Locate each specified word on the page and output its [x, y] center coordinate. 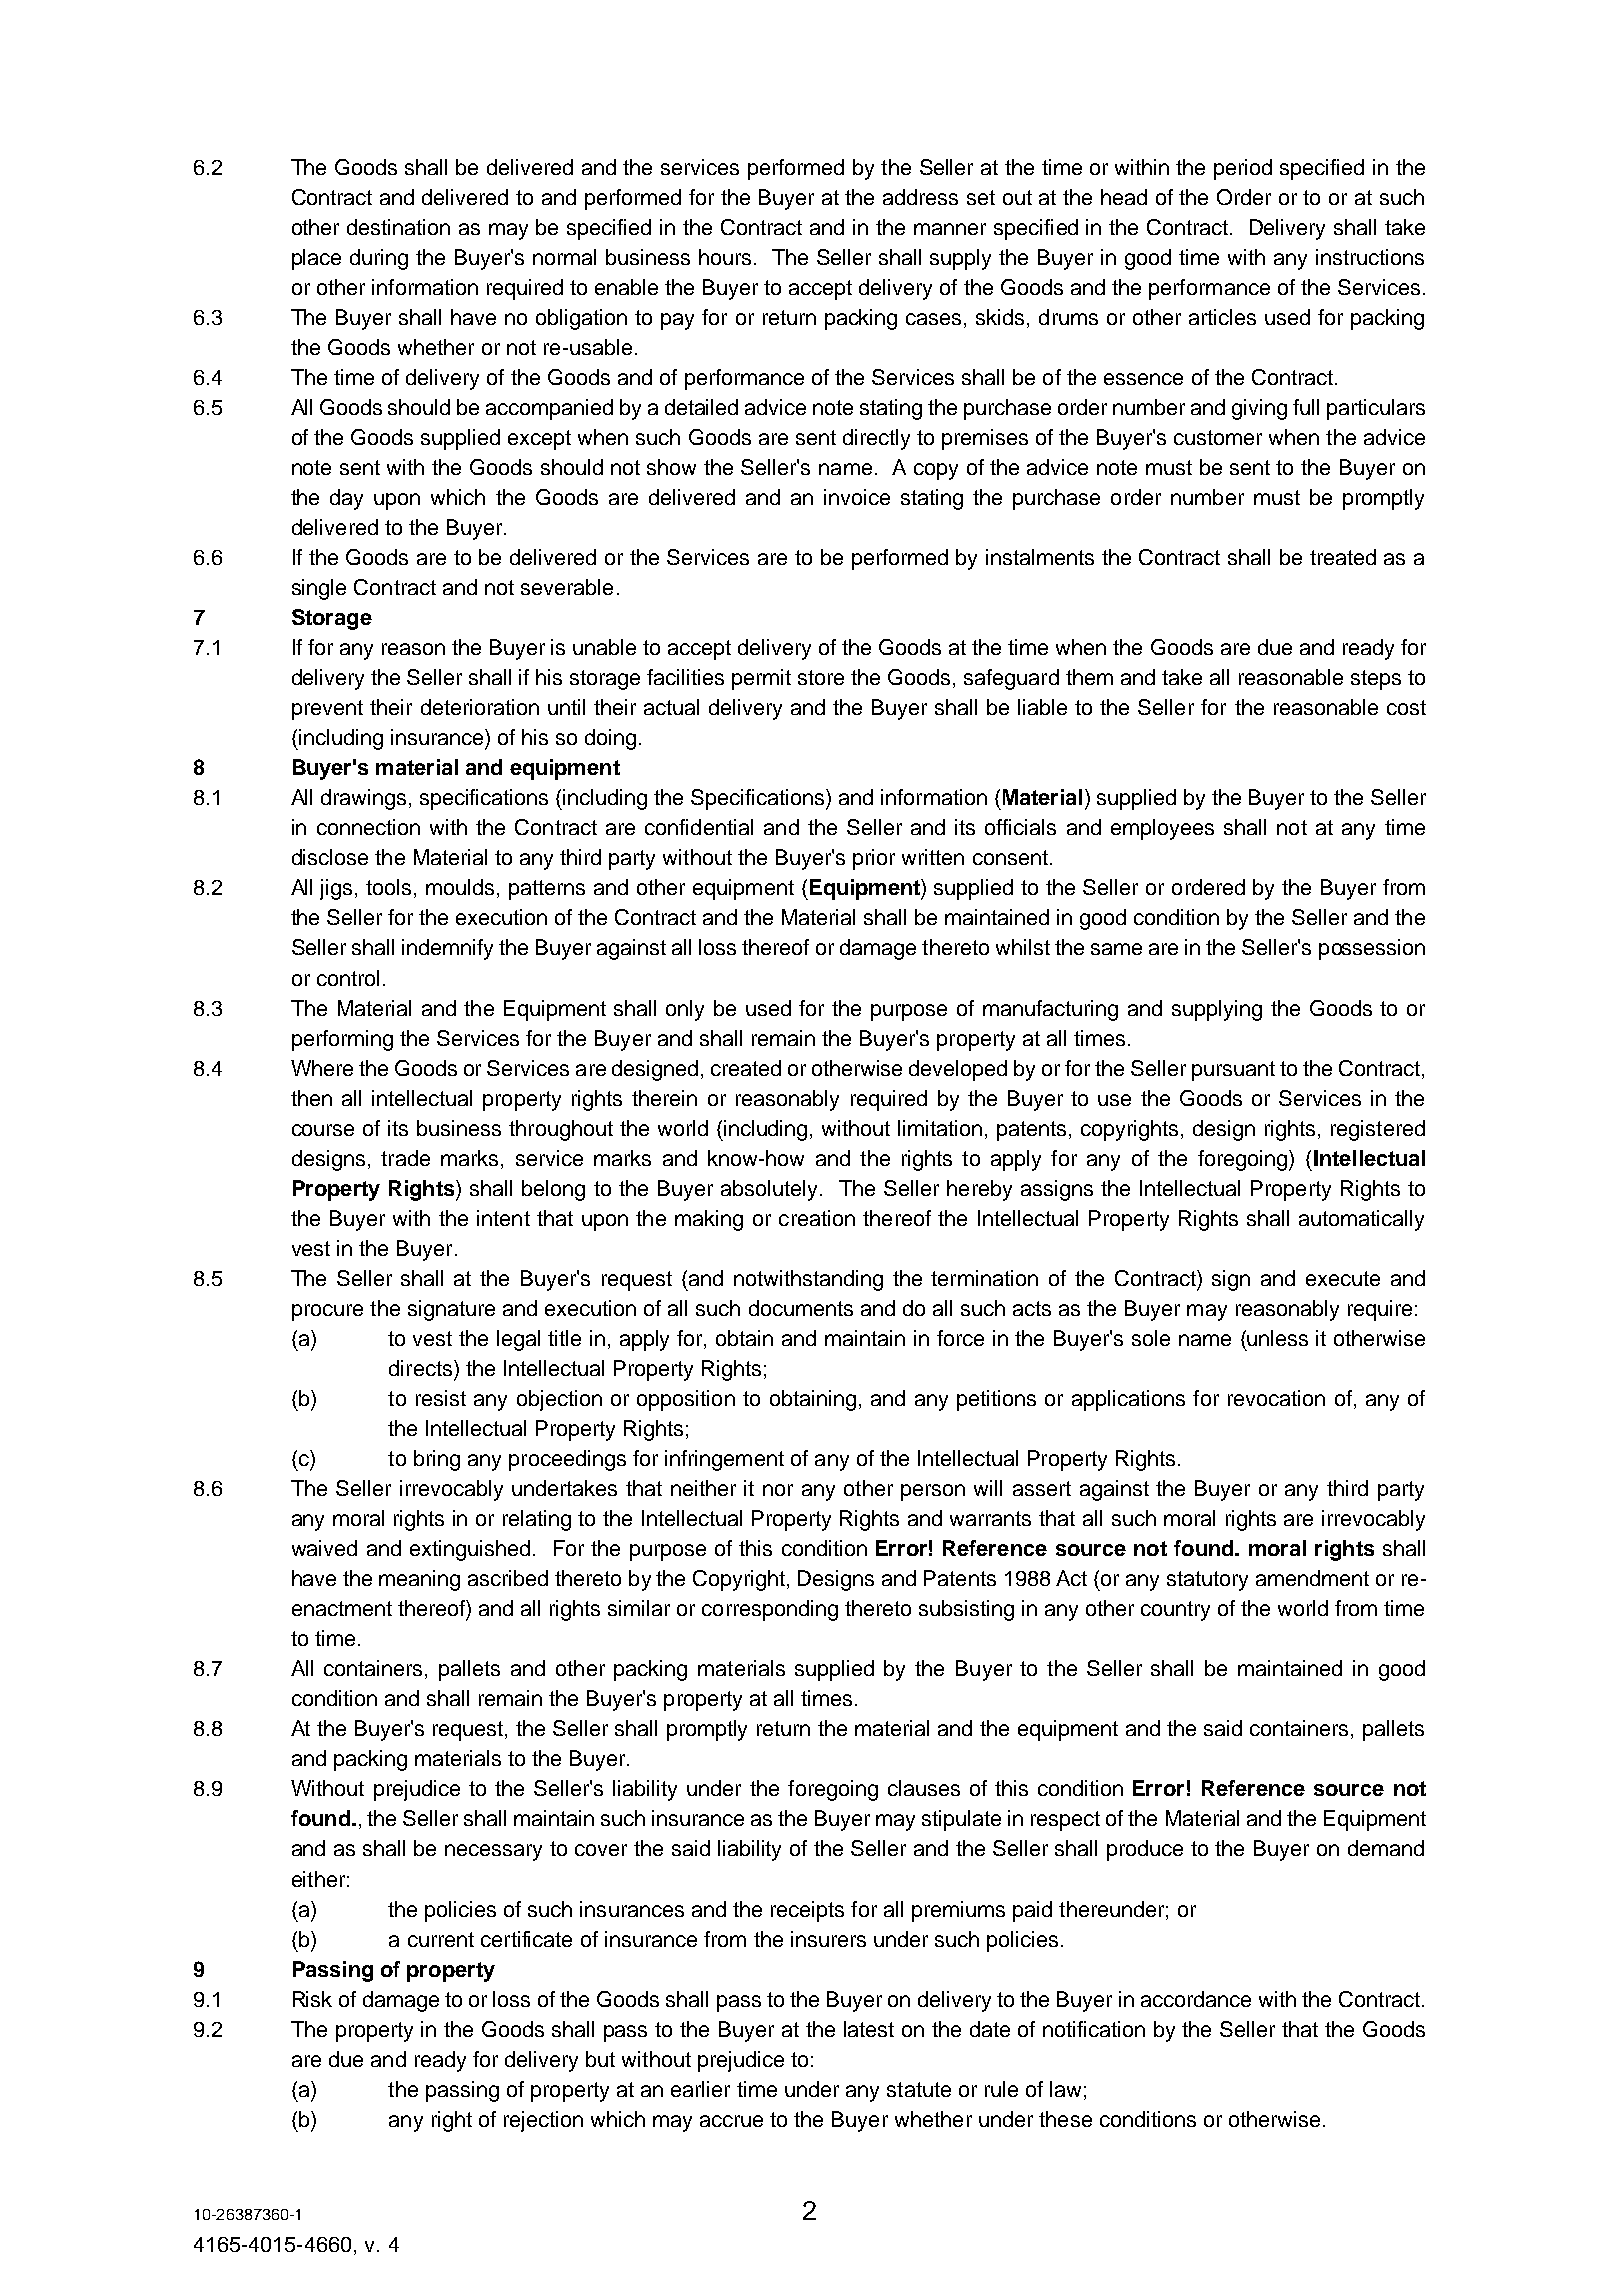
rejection [543, 2121]
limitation [940, 1128]
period [1243, 169]
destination [398, 227]
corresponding [770, 1610]
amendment [1312, 1578]
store [821, 677]
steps [1376, 680]
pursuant [1233, 1071]
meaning [419, 1580]
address [920, 197]
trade [405, 1158]
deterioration [480, 707]
